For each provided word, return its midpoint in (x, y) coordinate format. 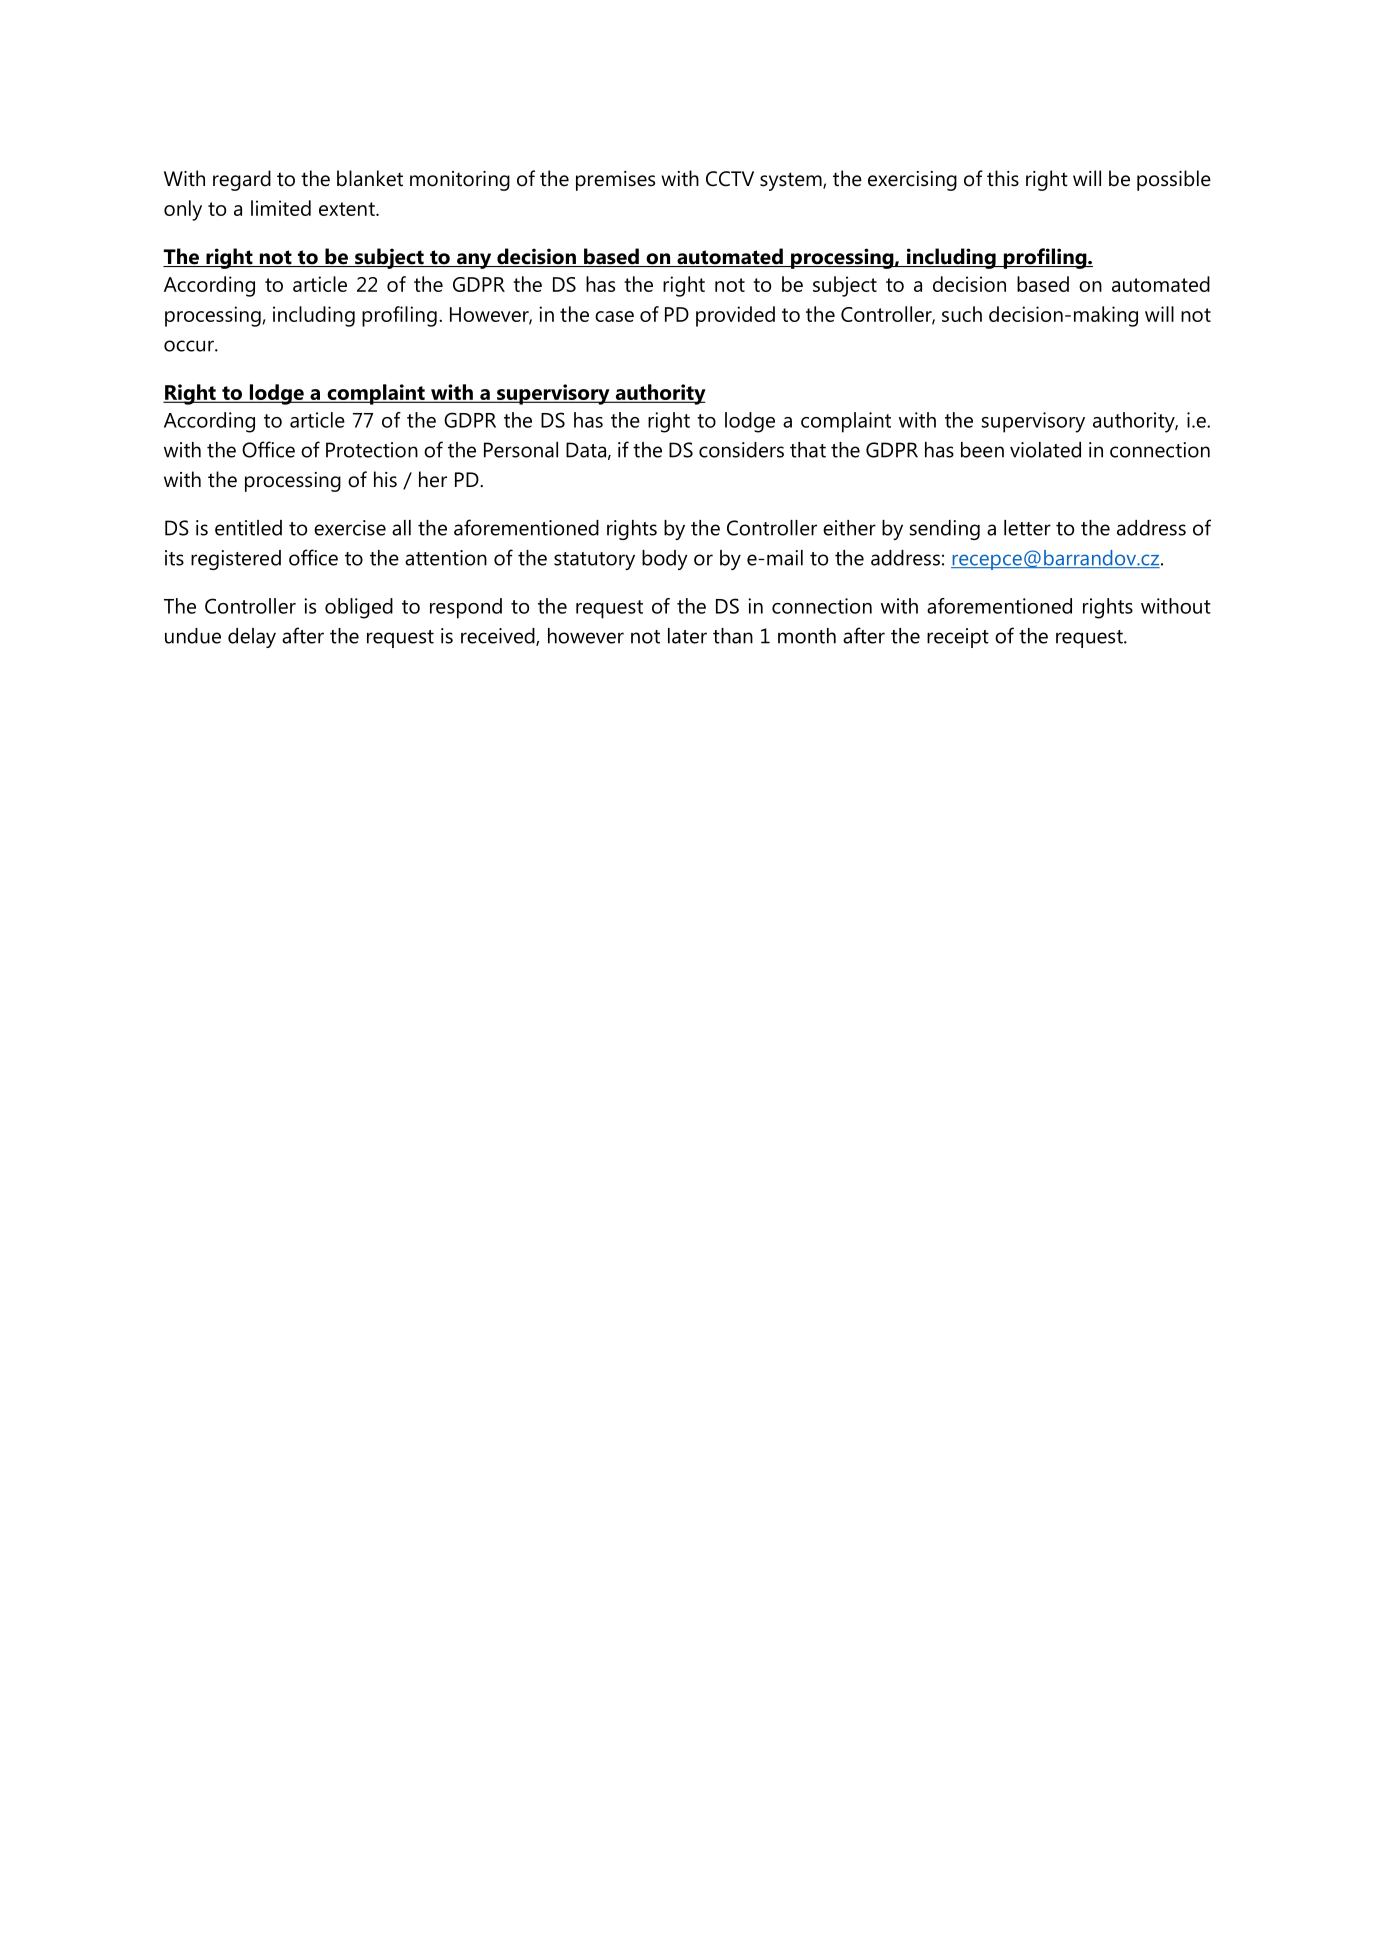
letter (1027, 528)
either (849, 528)
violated (1045, 450)
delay (252, 638)
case (614, 316)
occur (190, 346)
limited (281, 208)
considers (741, 450)
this (1003, 178)
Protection (372, 450)
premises (615, 181)
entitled (248, 528)
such (962, 314)
